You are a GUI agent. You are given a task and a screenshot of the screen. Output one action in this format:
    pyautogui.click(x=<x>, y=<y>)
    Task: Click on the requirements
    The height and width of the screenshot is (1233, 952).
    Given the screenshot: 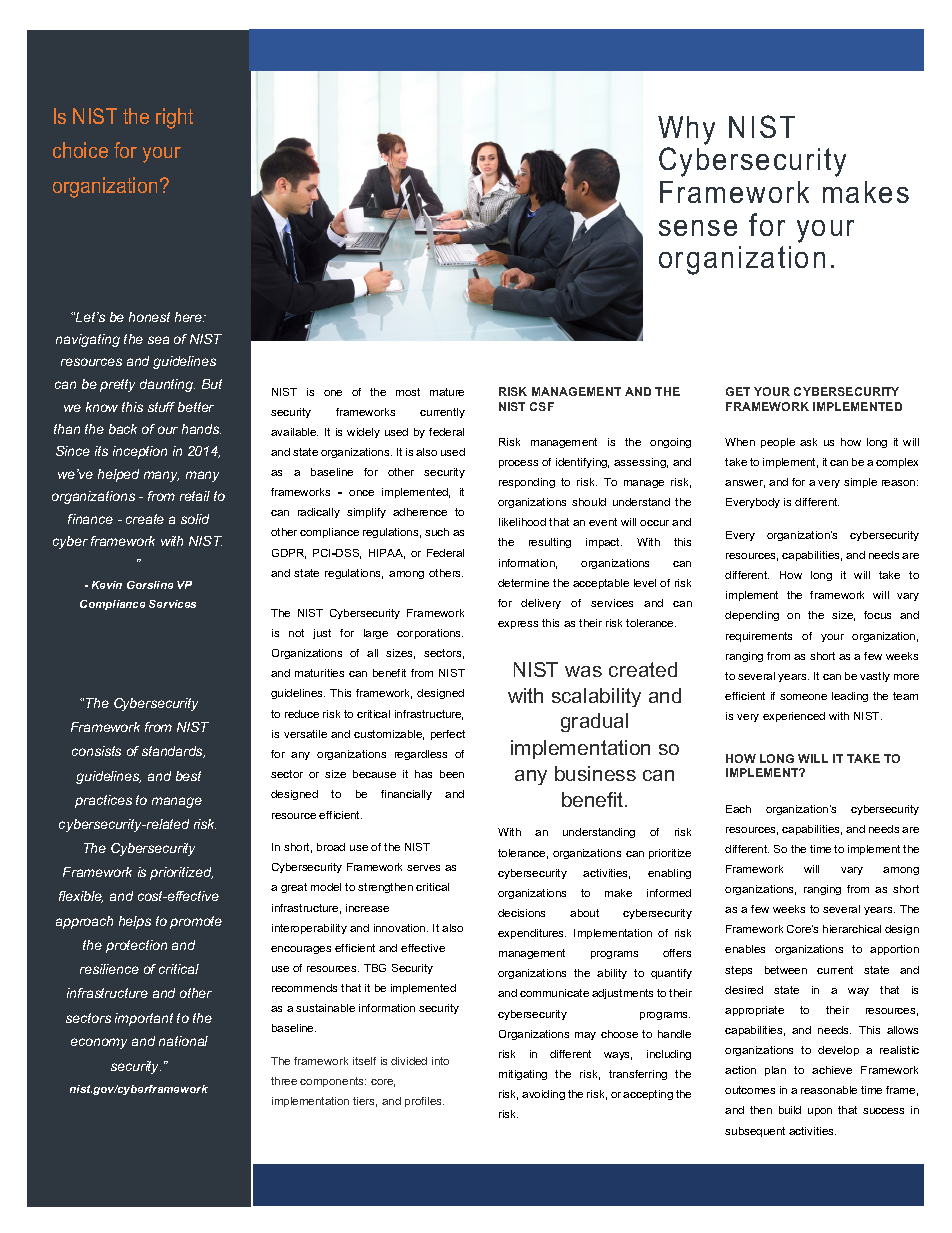 What is the action you would take?
    pyautogui.click(x=759, y=637)
